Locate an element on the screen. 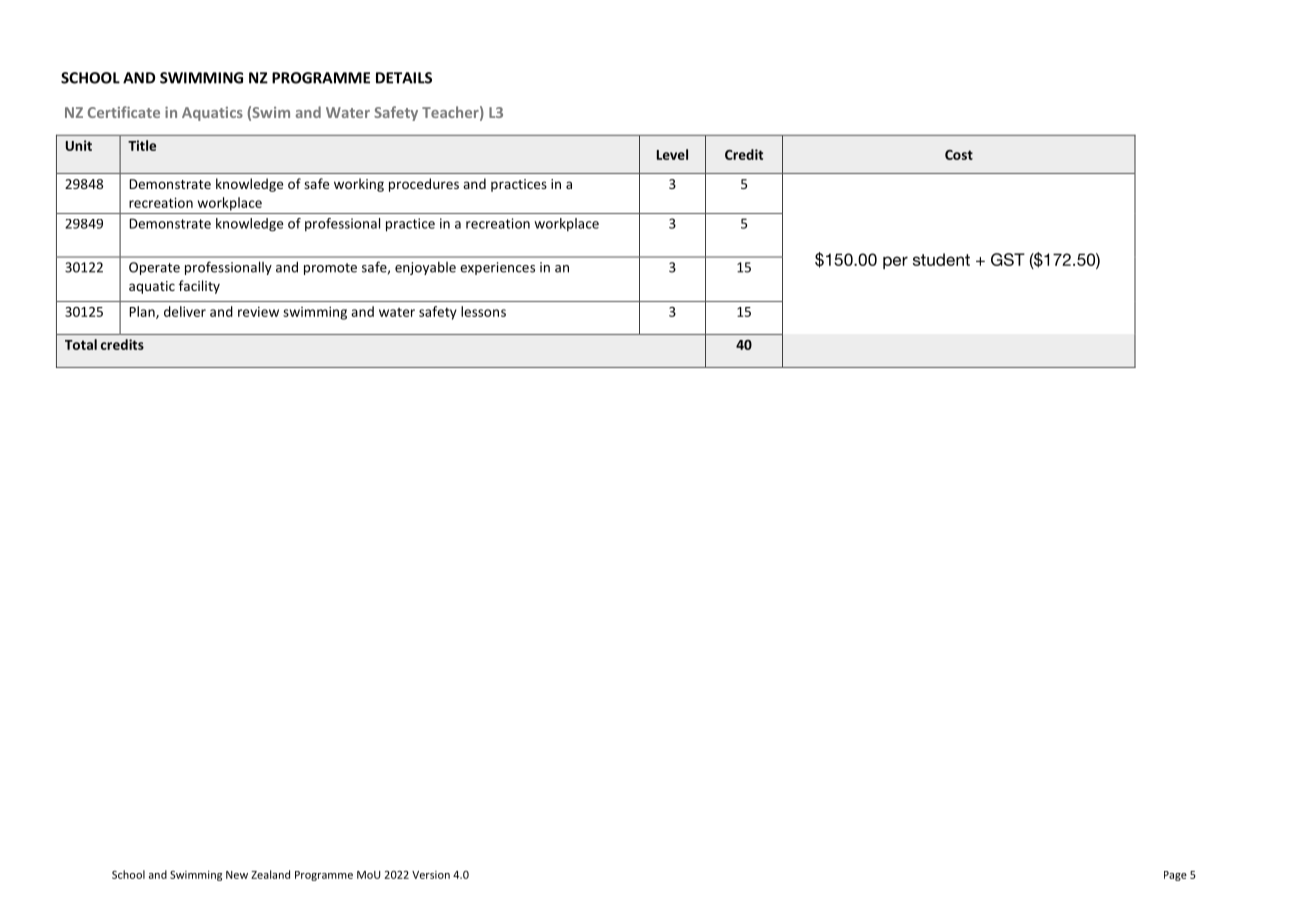  GST is located at coordinates (1008, 259).
